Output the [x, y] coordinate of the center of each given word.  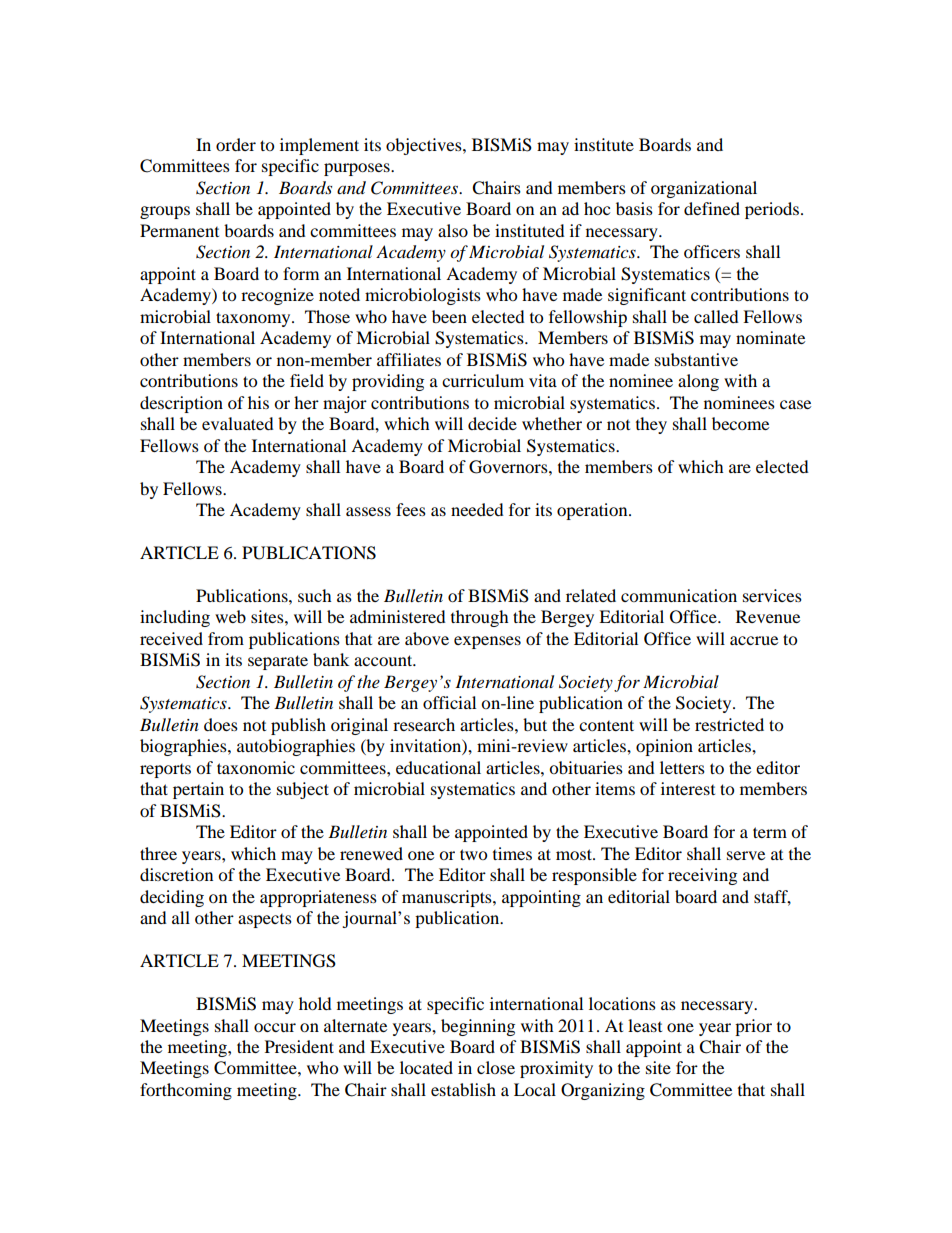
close [496, 1067]
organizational [704, 189]
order [236, 144]
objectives [425, 146]
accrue [754, 640]
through [480, 618]
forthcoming [186, 1091]
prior [753, 1027]
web [230, 616]
